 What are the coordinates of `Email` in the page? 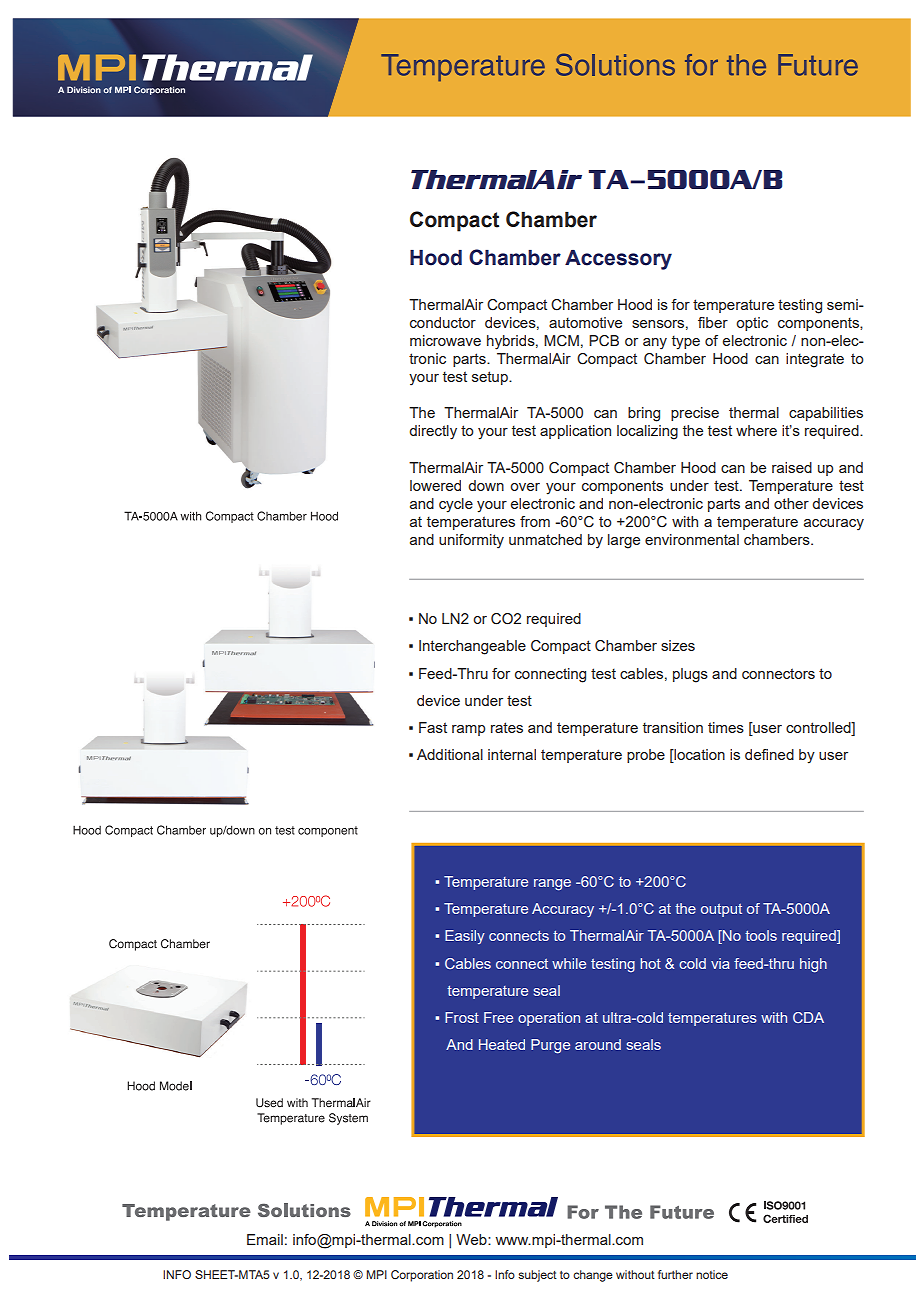 It's located at (265, 1239).
